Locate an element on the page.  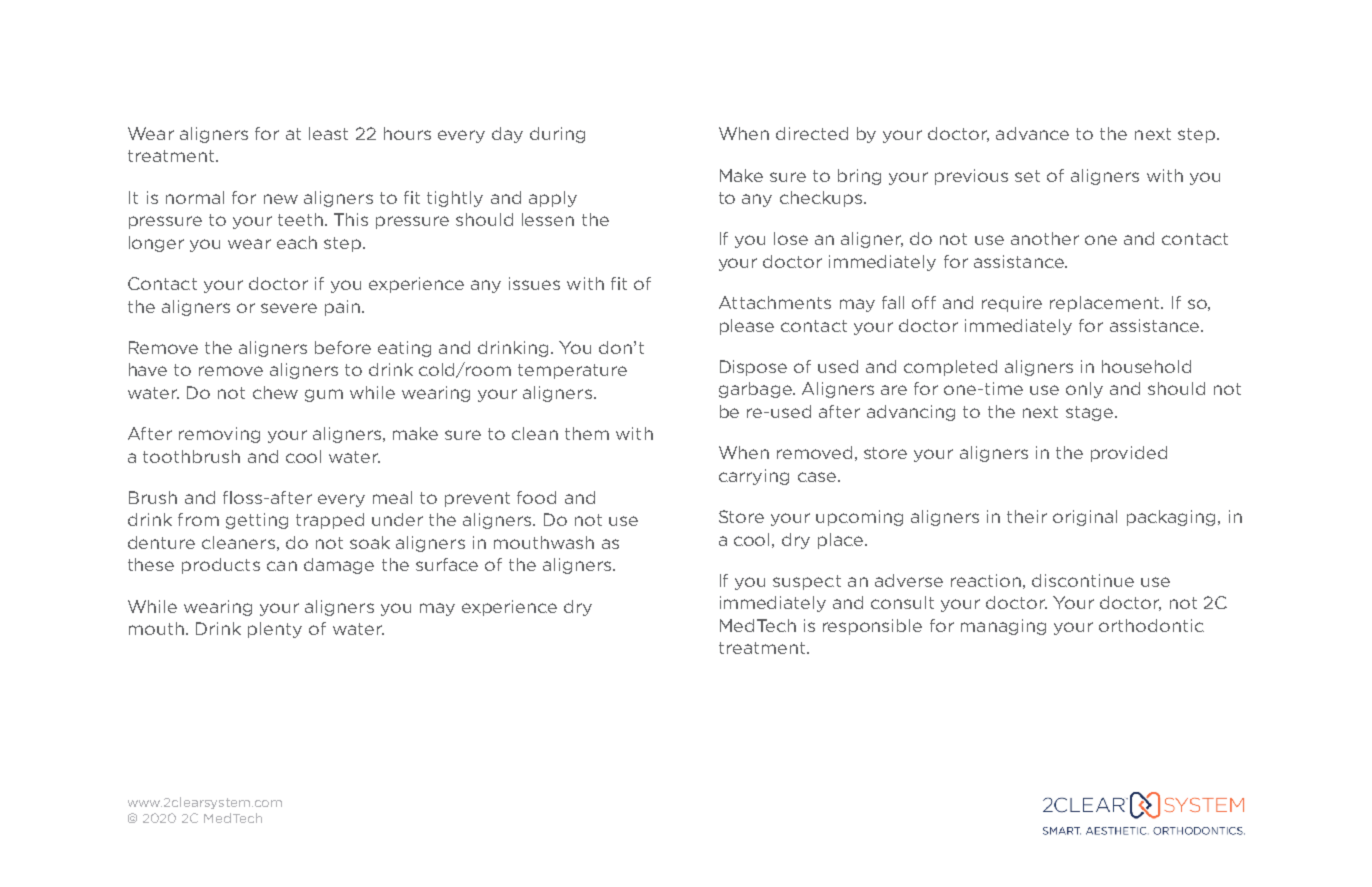
removing is located at coordinates (219, 435).
